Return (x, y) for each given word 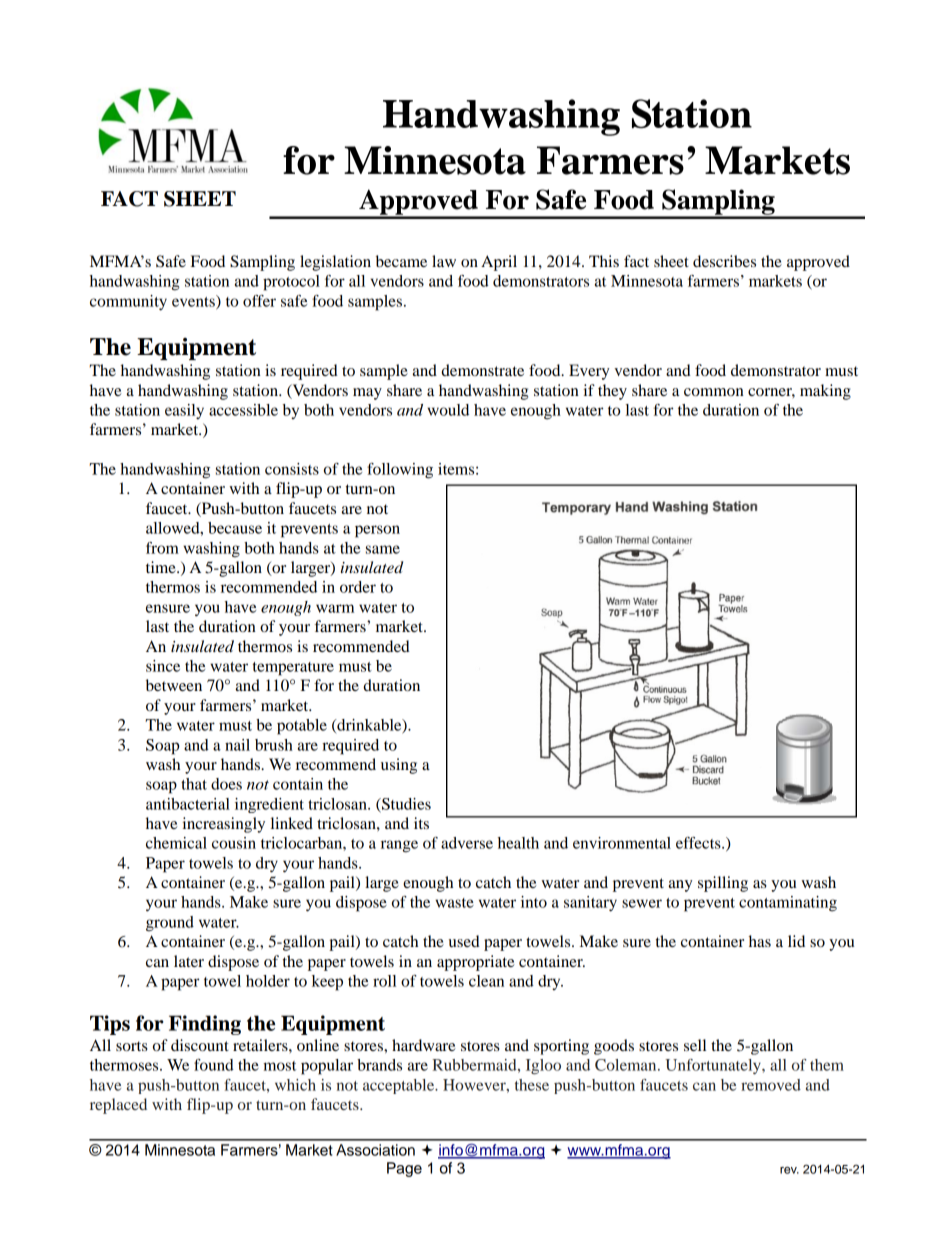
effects (699, 843)
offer (259, 301)
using (399, 766)
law (444, 261)
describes (724, 261)
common (714, 392)
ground (170, 924)
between (174, 685)
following (400, 471)
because (235, 528)
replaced (118, 1106)
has (760, 941)
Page (404, 1169)
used (464, 941)
